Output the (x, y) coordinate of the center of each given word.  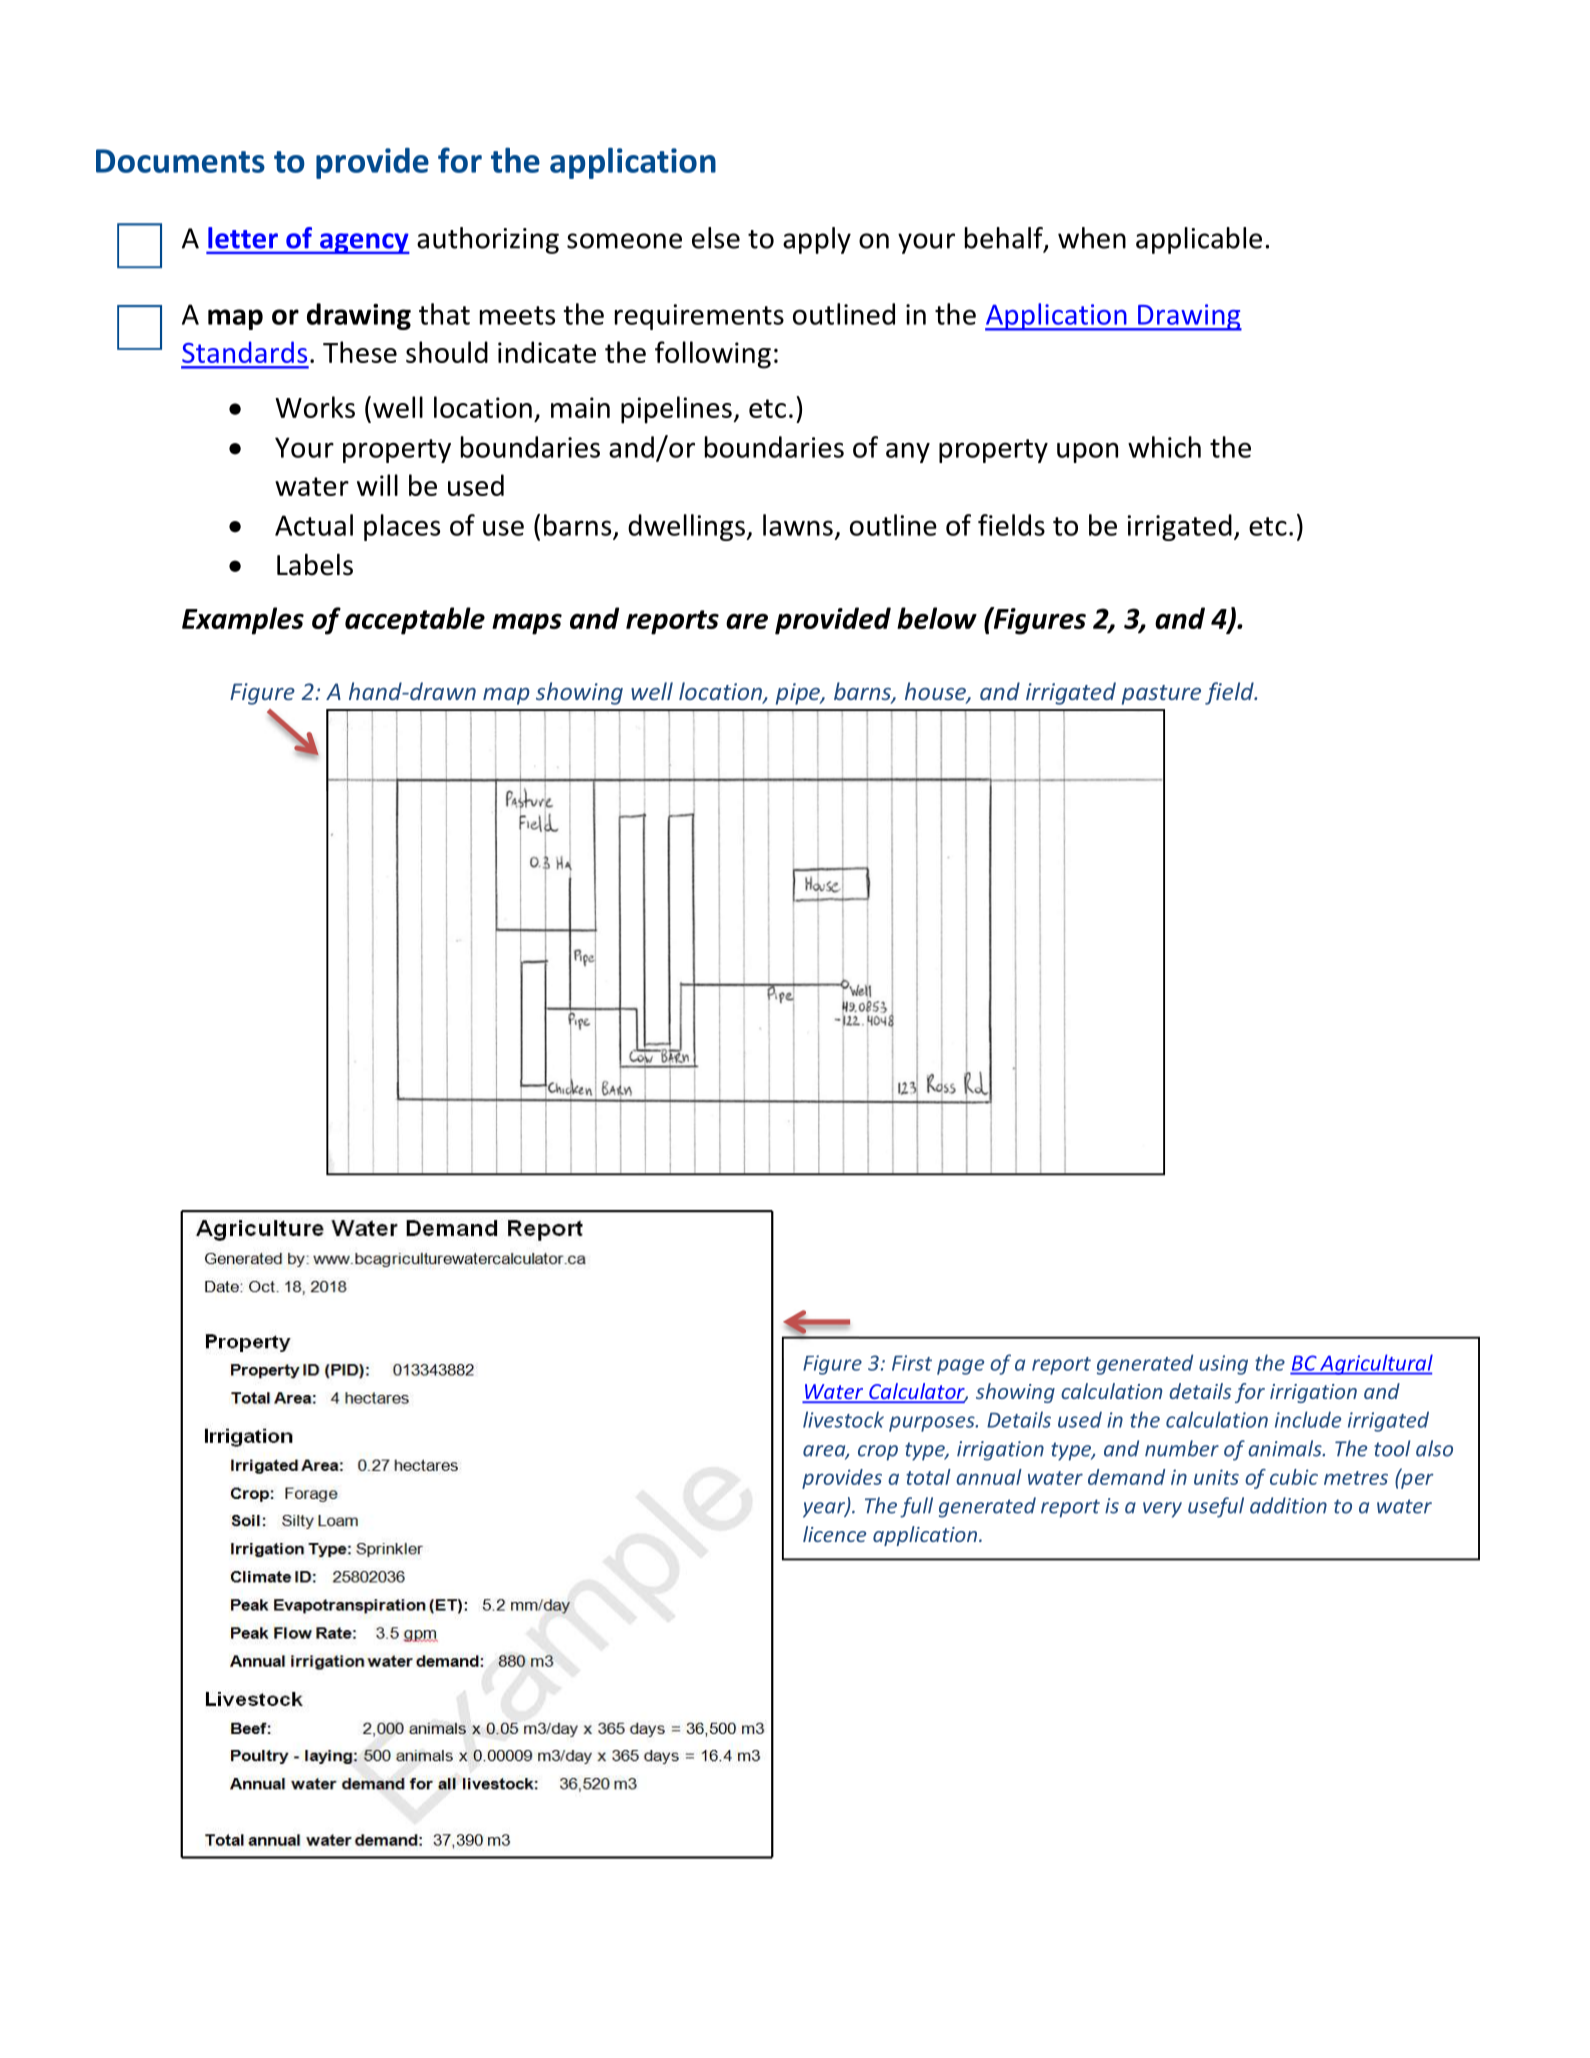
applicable (1199, 240)
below (937, 618)
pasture (1161, 695)
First (912, 1363)
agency (364, 243)
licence (834, 1534)
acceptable (415, 621)
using (1223, 1365)
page (960, 1367)
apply (817, 240)
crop (878, 1453)
